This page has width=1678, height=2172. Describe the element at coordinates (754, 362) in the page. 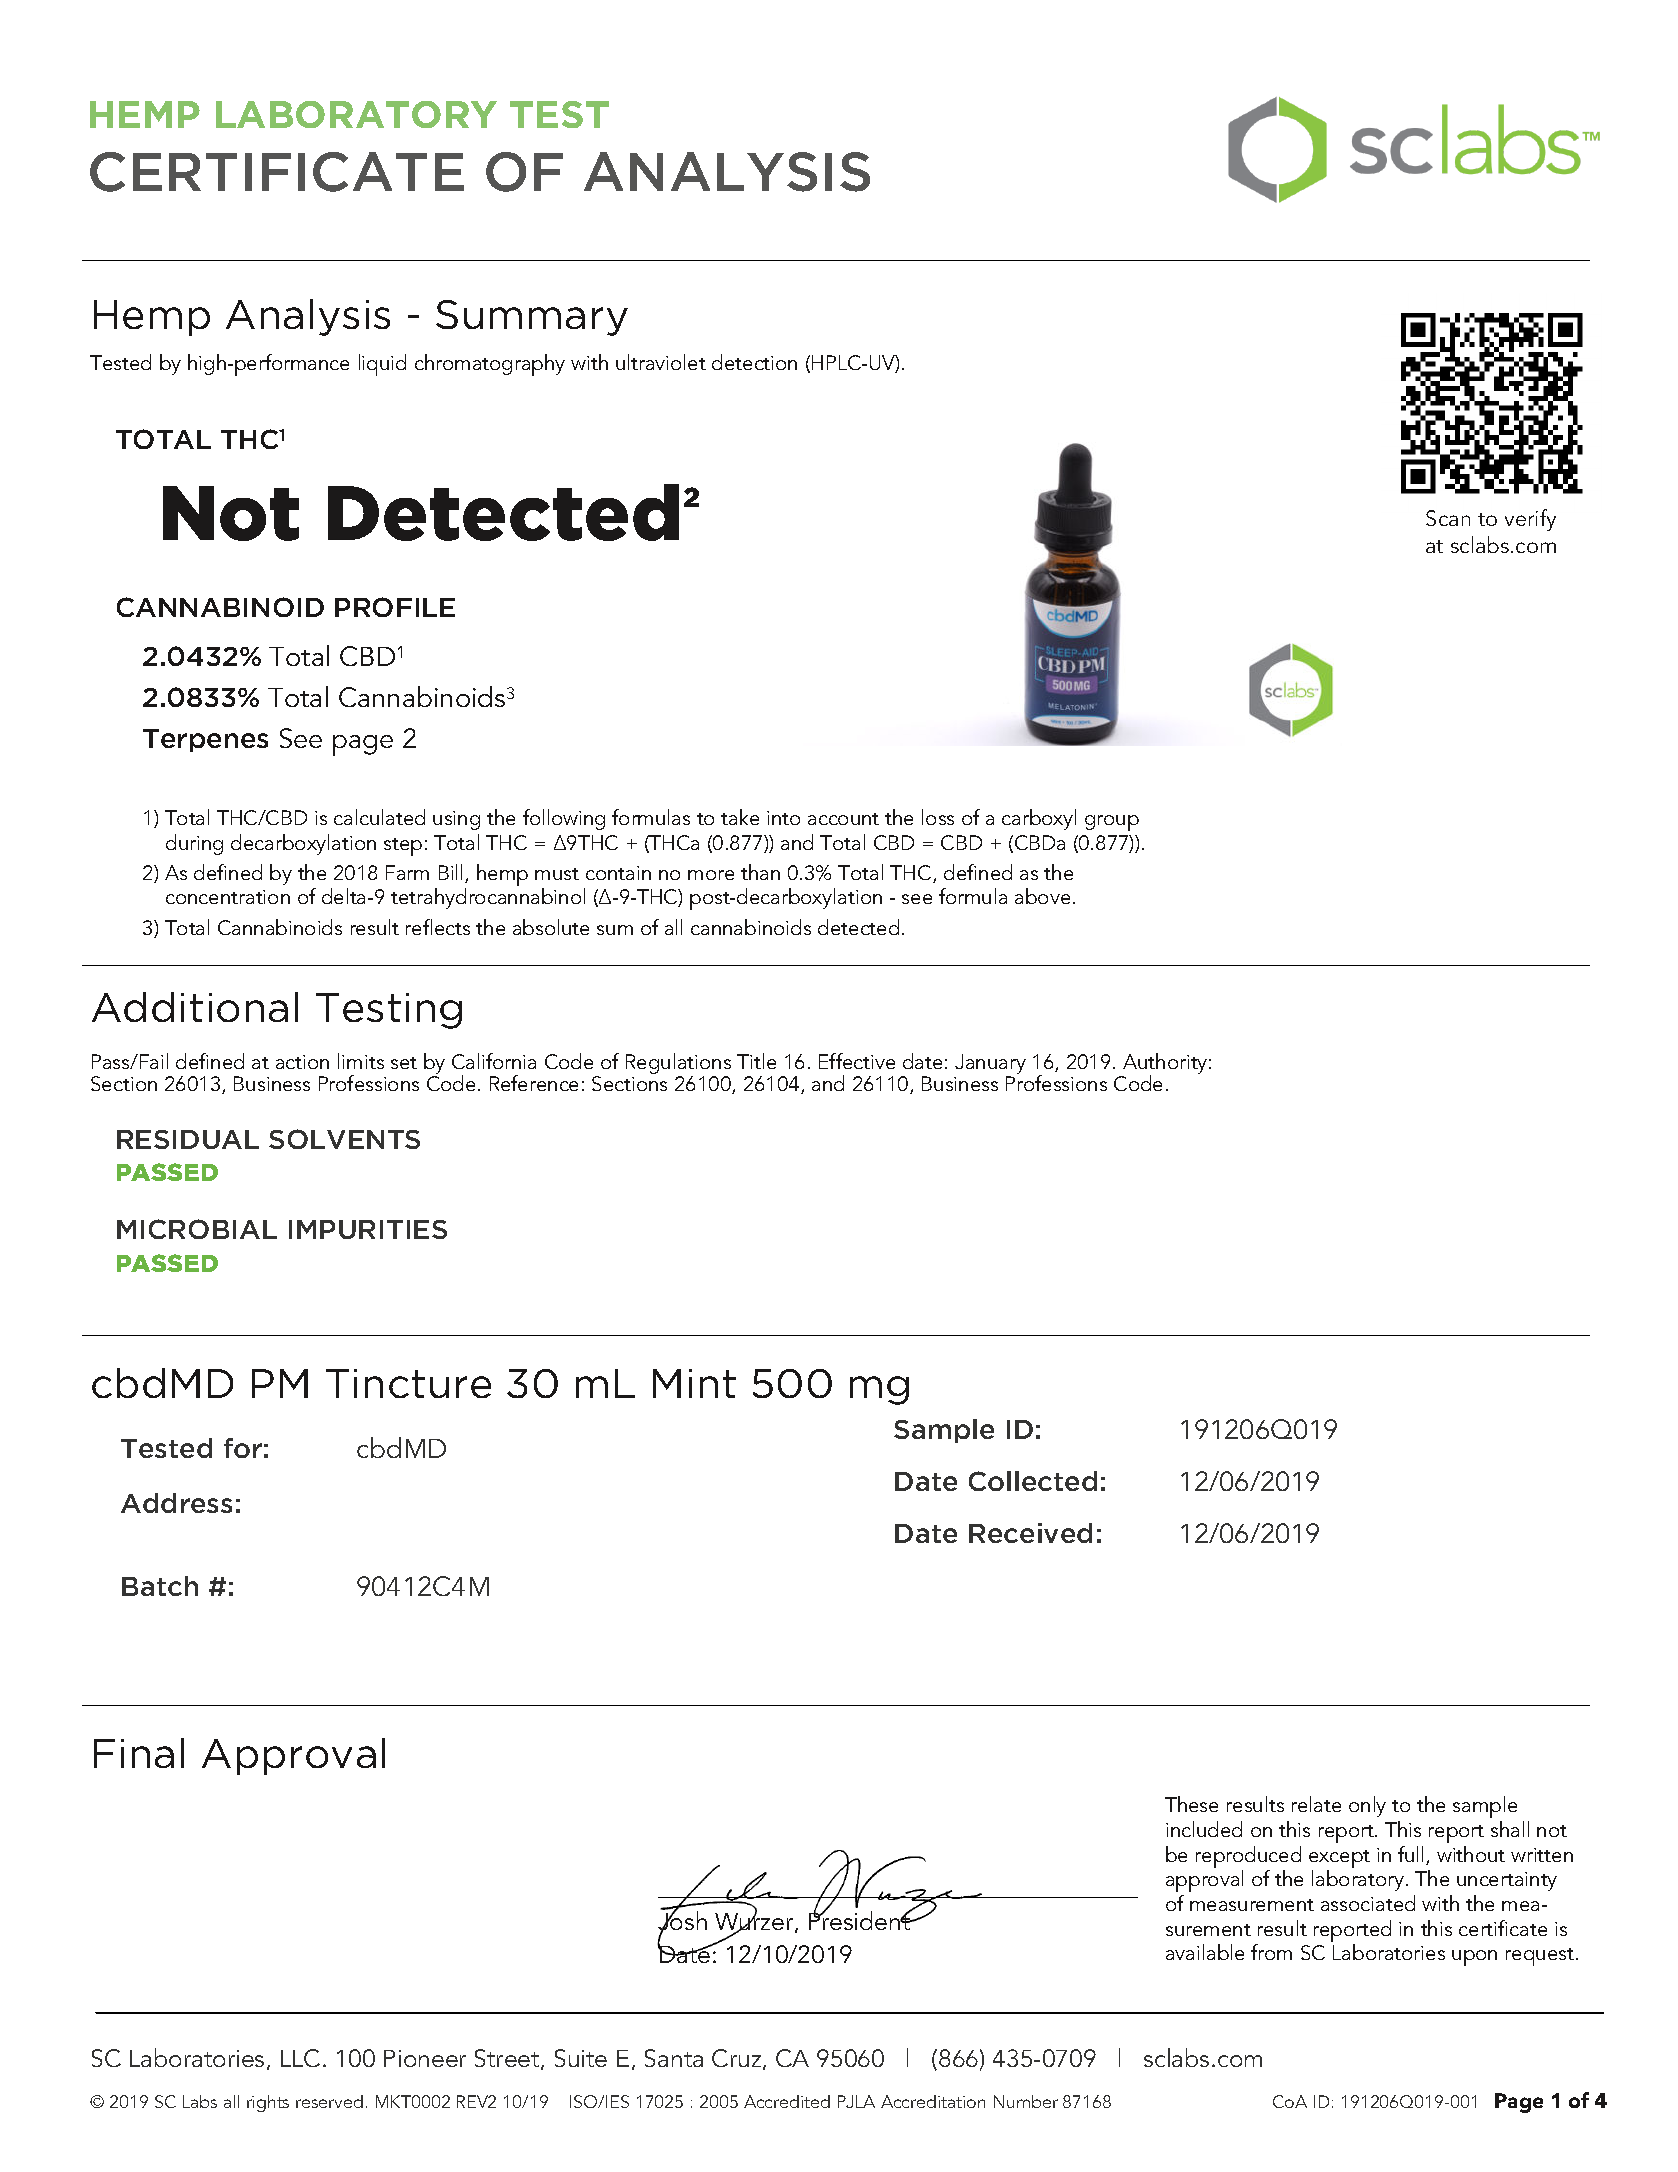

I see `detection` at that location.
